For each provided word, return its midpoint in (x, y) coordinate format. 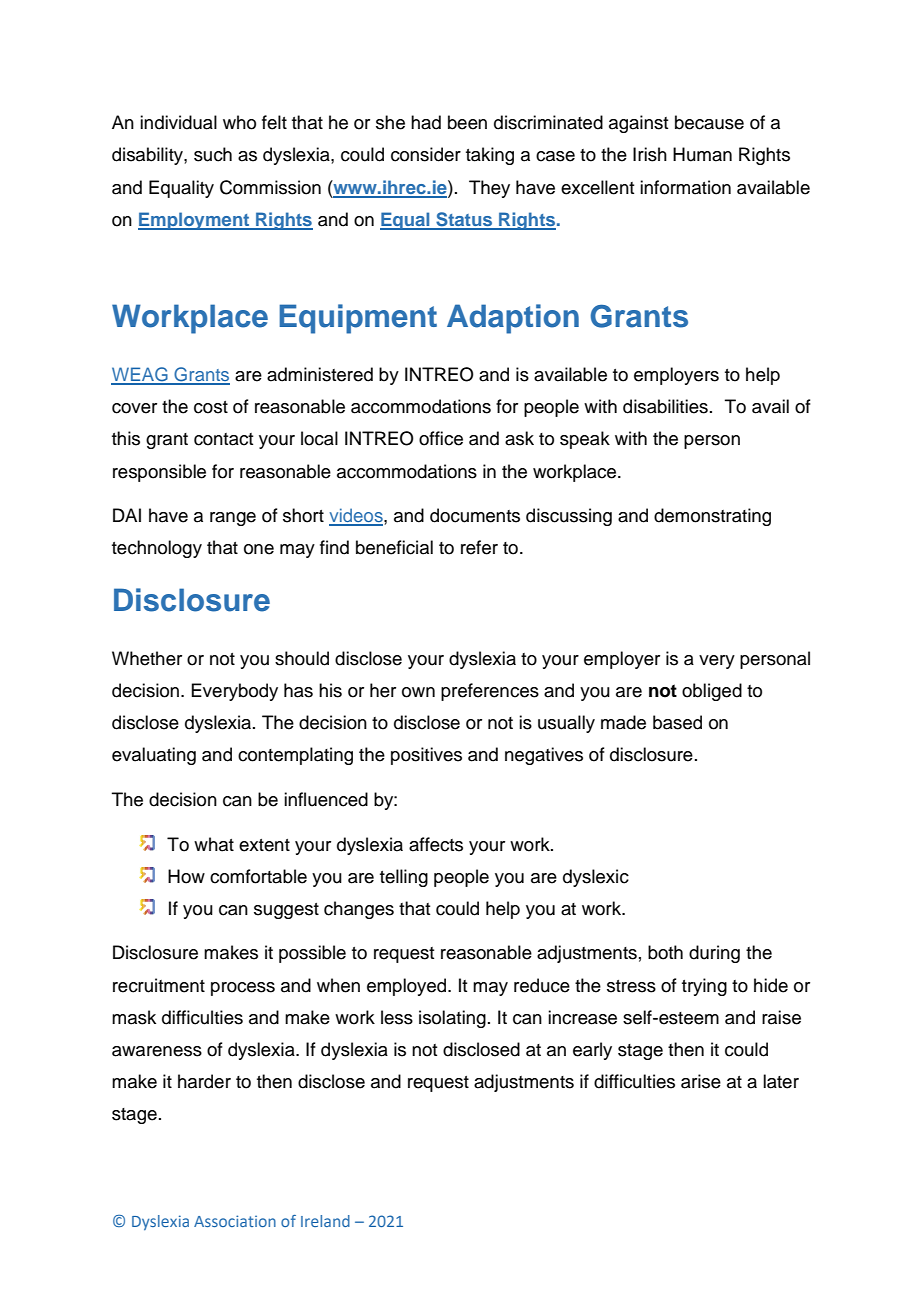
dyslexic (596, 878)
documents (475, 515)
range (233, 519)
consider (426, 154)
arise (701, 1081)
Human (702, 154)
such (213, 154)
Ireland (325, 1221)
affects (436, 844)
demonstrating (712, 517)
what (214, 844)
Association (235, 1221)
